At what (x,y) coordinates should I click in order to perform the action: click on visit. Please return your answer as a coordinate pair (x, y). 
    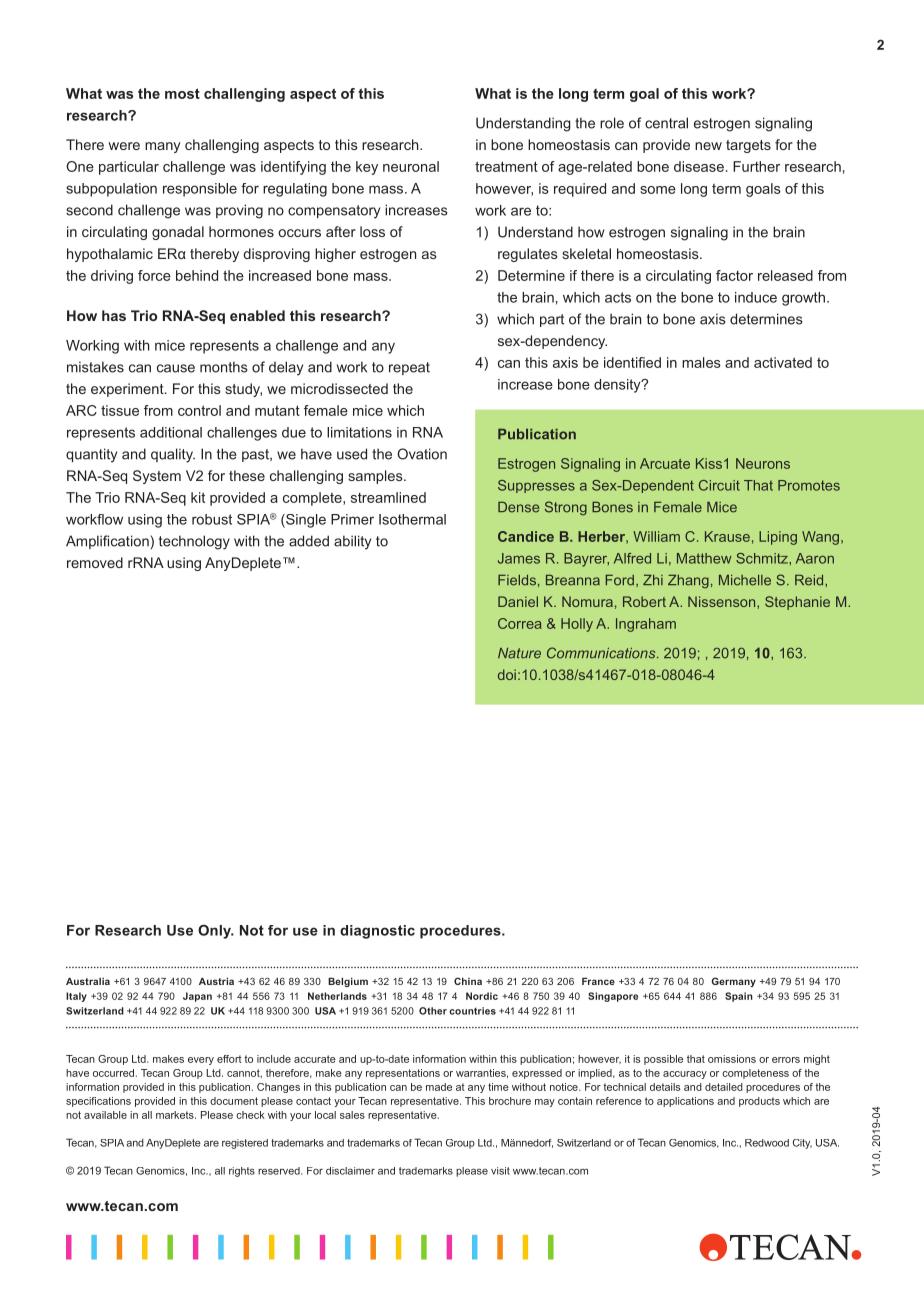
    Looking at the image, I should click on (500, 1171).
